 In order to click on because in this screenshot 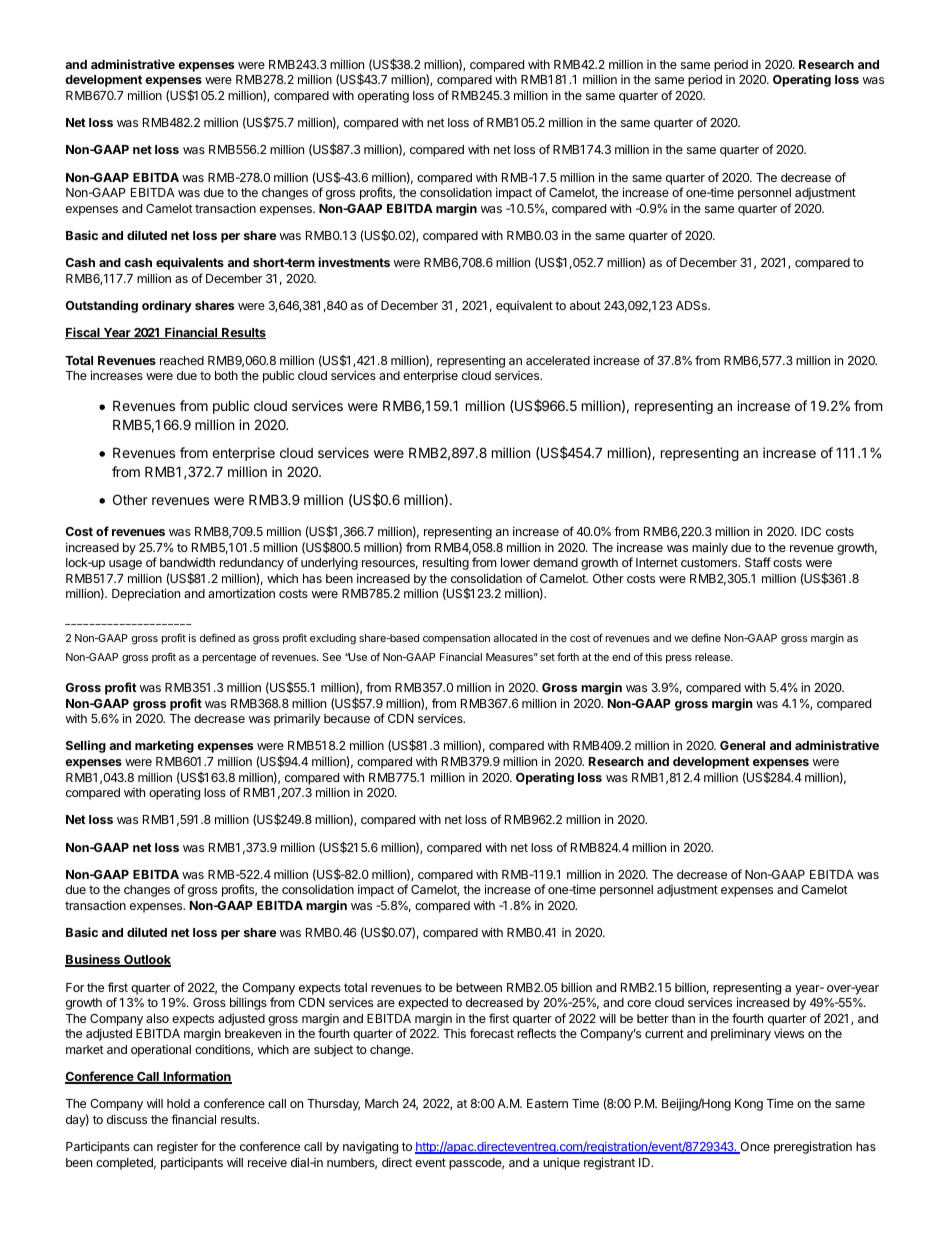, I will do `click(347, 718)`.
